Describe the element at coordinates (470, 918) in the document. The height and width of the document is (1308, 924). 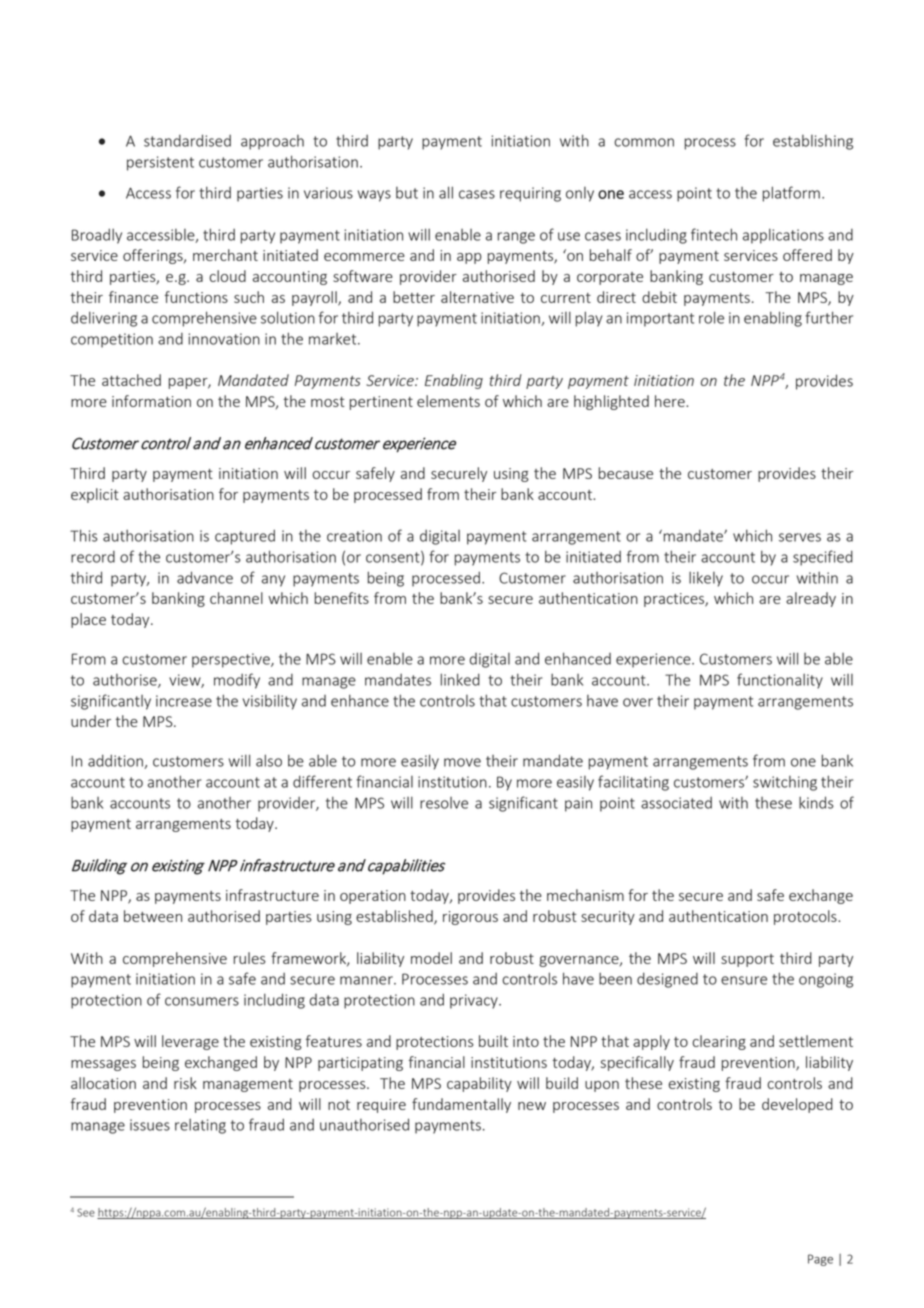
I see `rigorous` at that location.
